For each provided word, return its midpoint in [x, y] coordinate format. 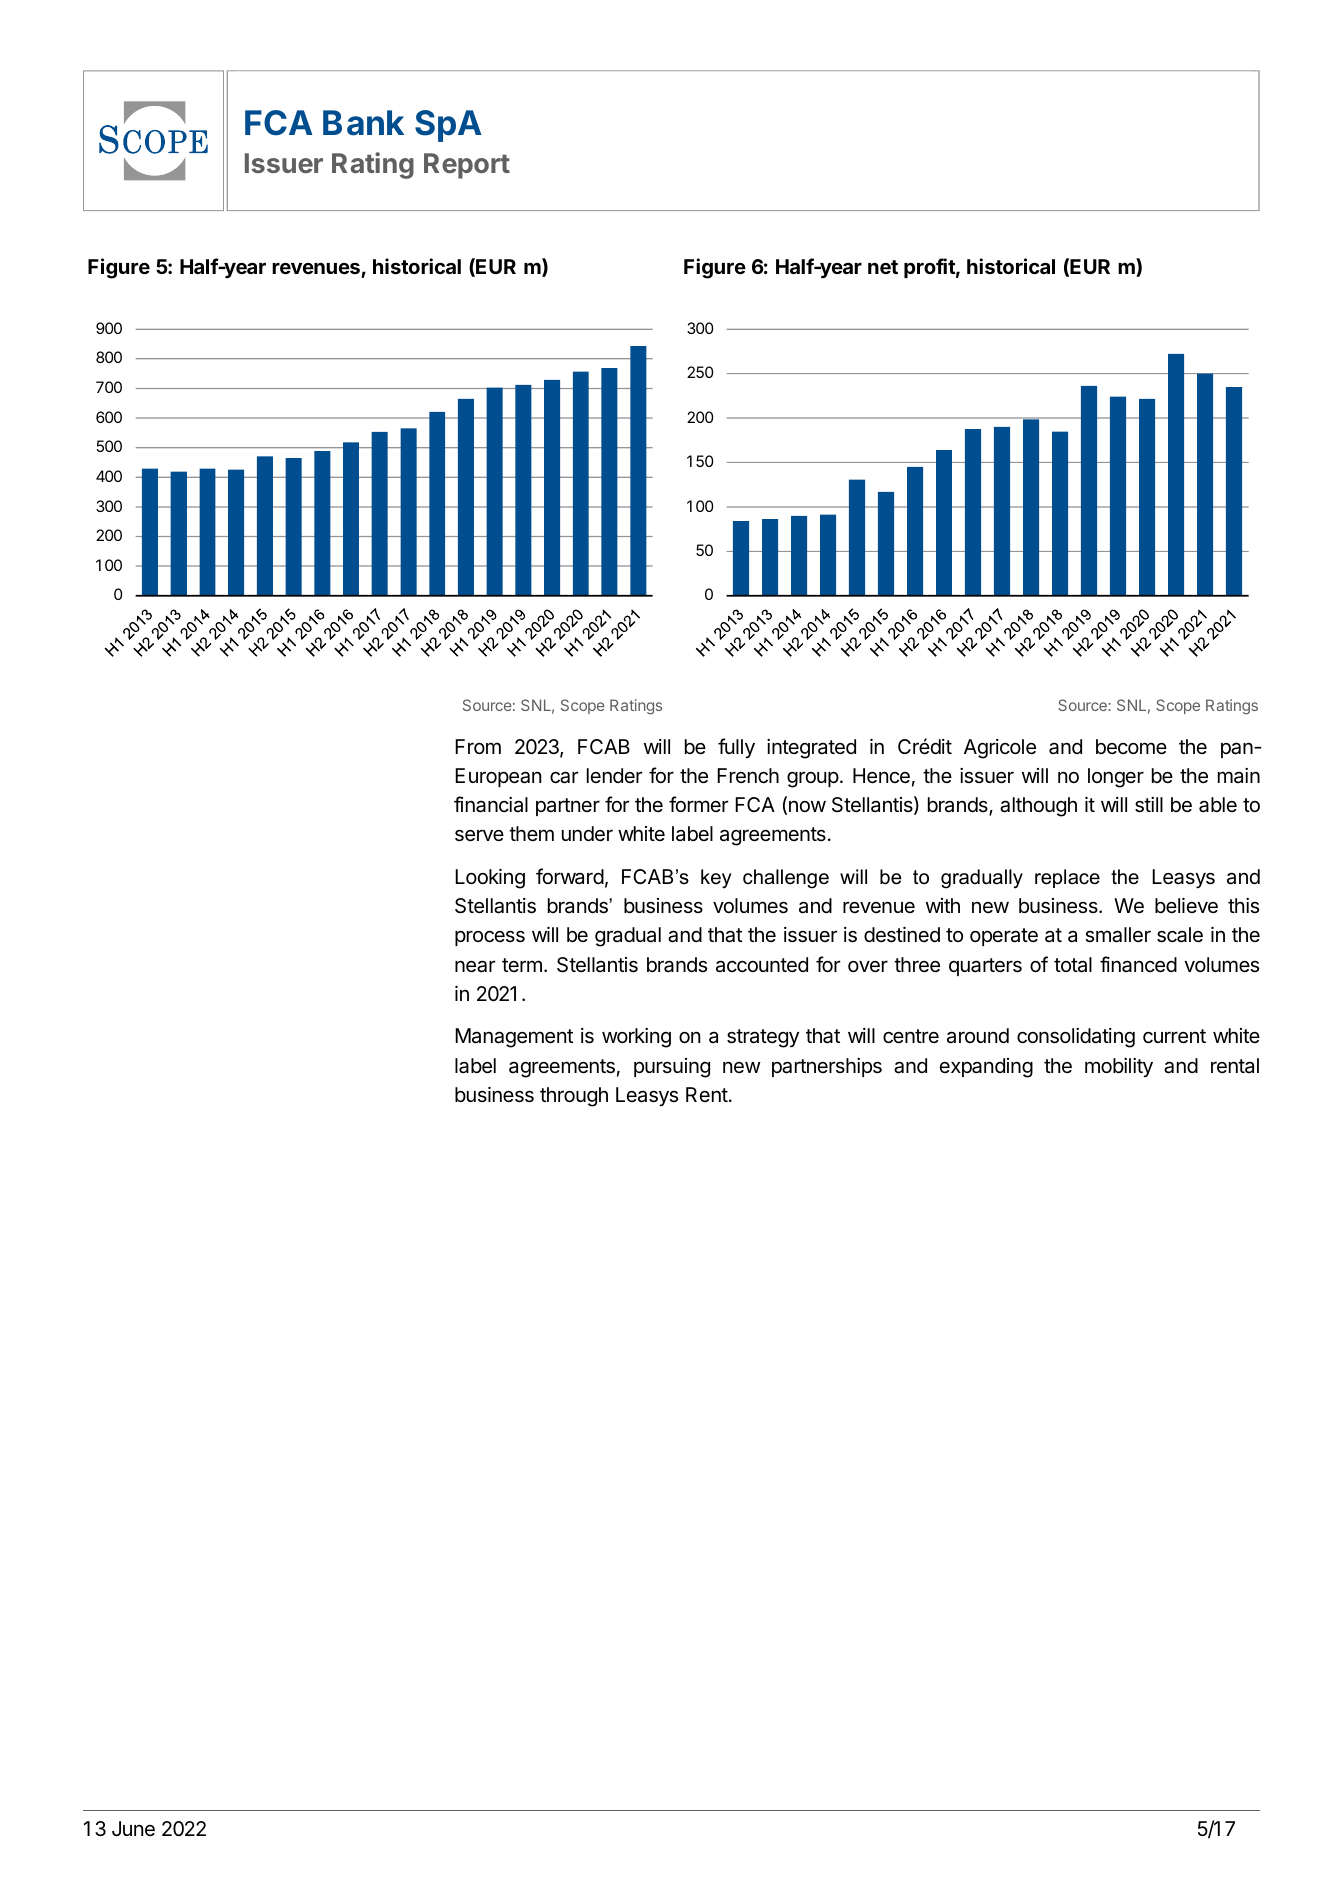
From [478, 746]
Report [467, 166]
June [133, 1829]
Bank [363, 123]
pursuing [672, 1068]
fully [736, 748]
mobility [1119, 1067]
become [1131, 747]
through [574, 1097]
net [883, 267]
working [636, 1038]
